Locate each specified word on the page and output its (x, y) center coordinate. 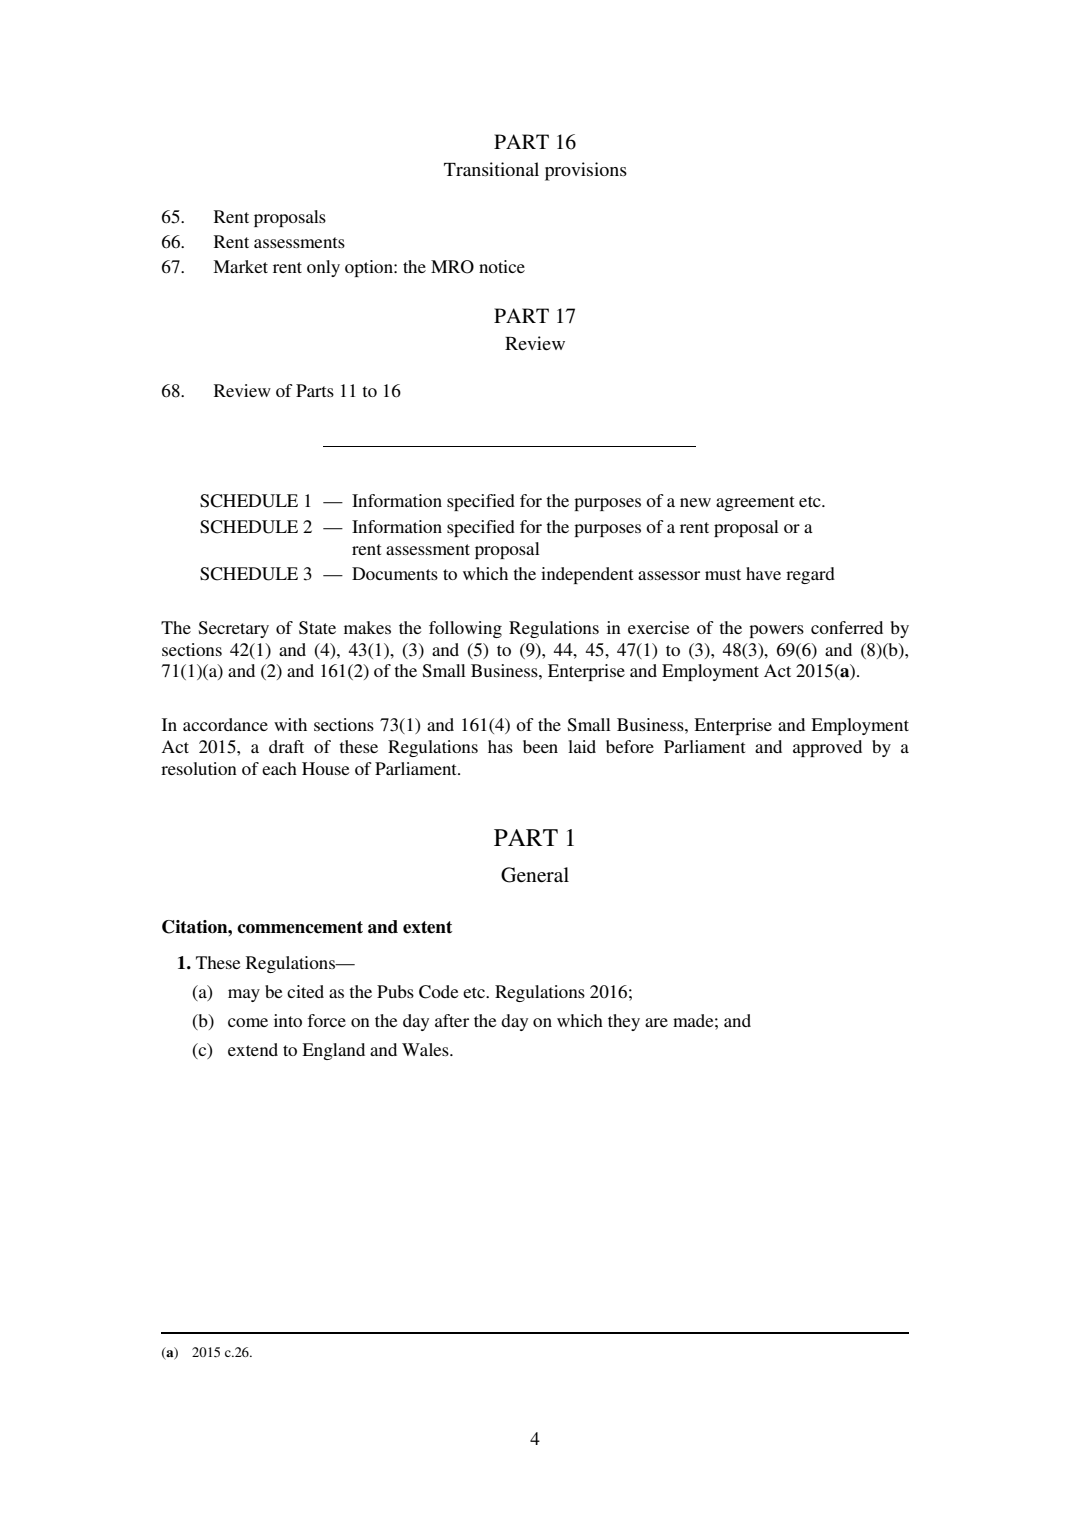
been (540, 746)
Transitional (491, 169)
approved (827, 748)
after (452, 1020)
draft (286, 746)
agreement (755, 503)
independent (587, 575)
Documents (395, 573)
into (288, 1020)
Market (240, 266)
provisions (586, 171)
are (656, 1022)
